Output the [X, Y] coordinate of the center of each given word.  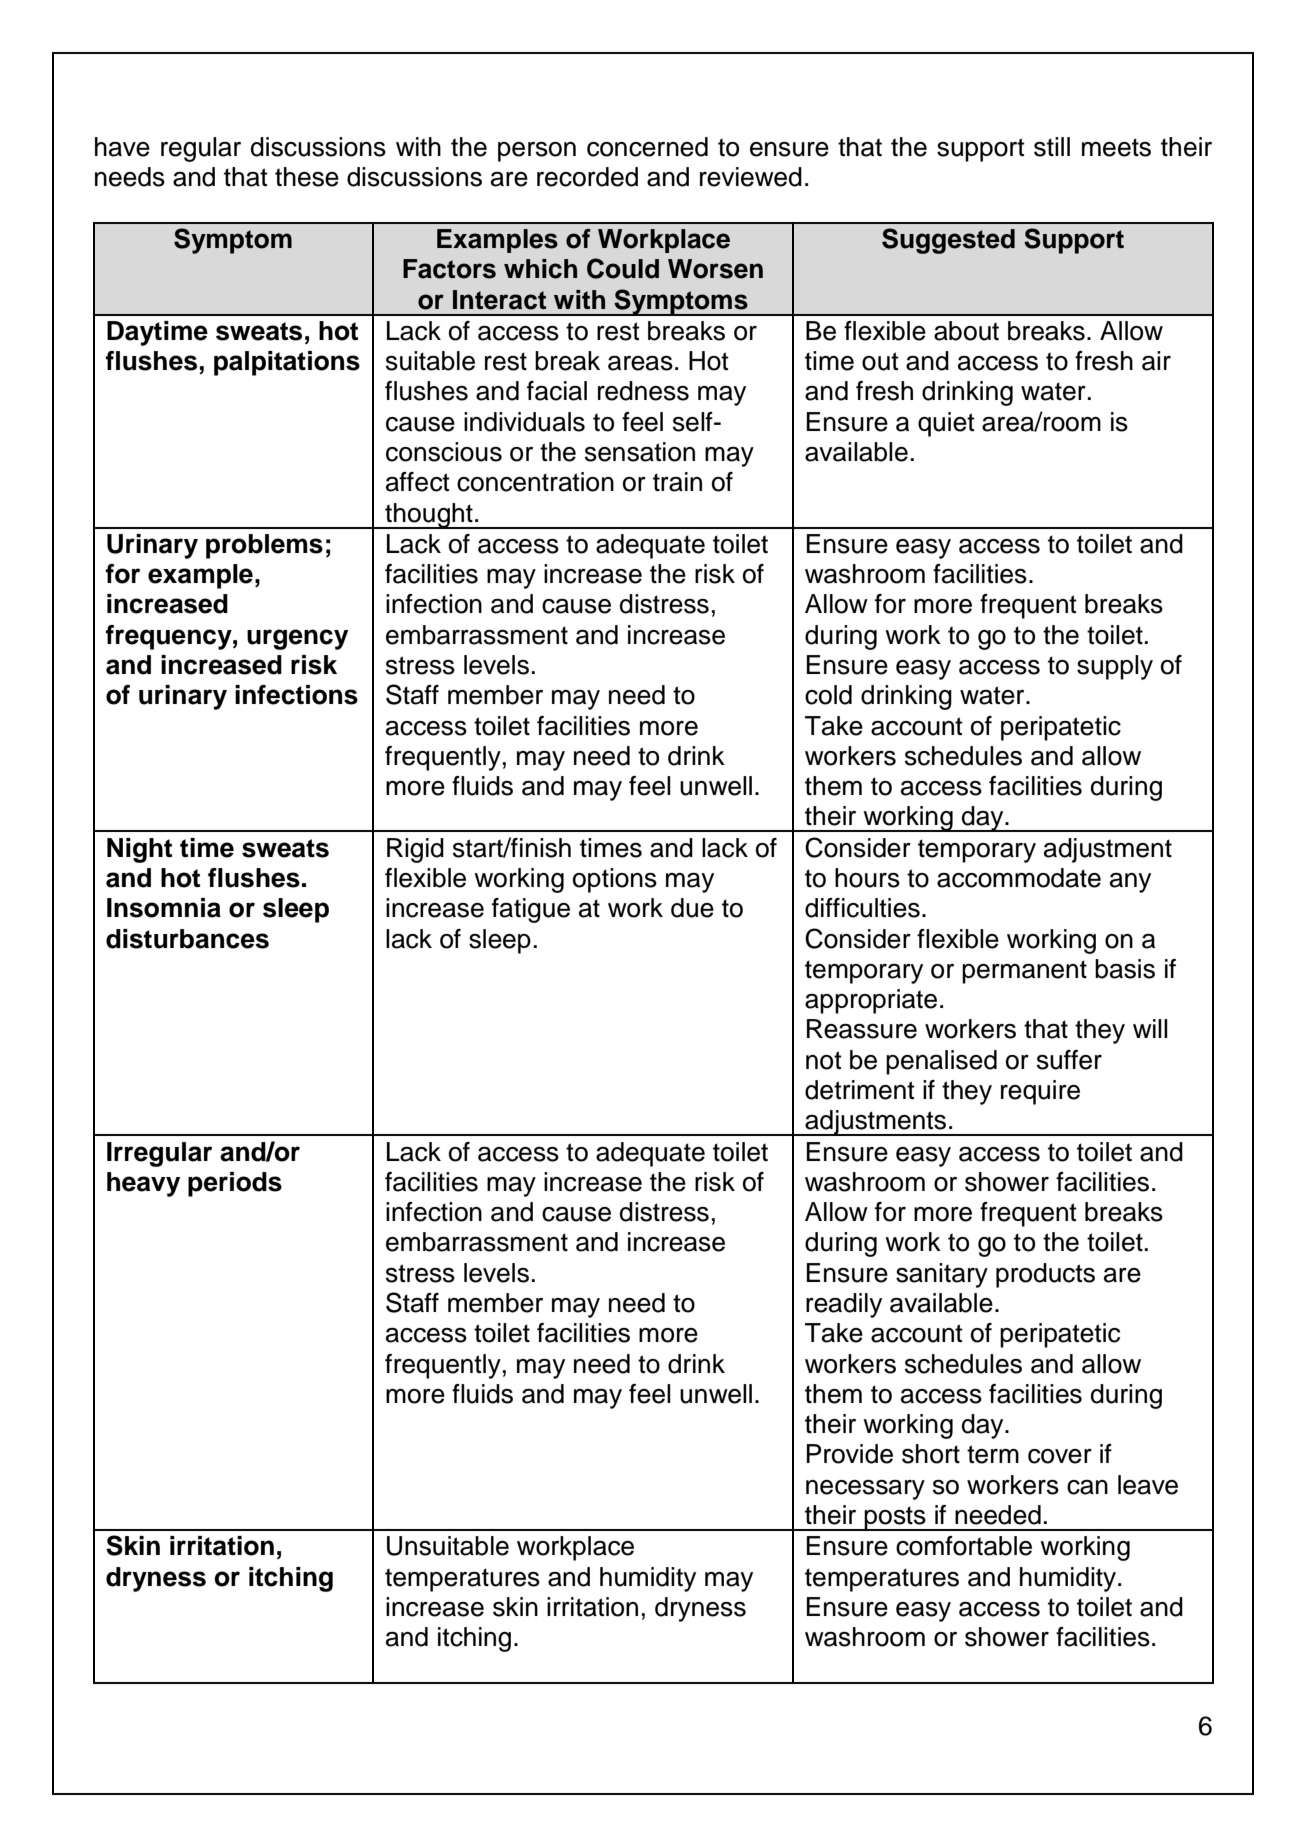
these [307, 177]
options [615, 880]
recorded [587, 177]
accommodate [1019, 878]
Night [139, 850]
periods [235, 1184]
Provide [850, 1454]
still [1052, 147]
